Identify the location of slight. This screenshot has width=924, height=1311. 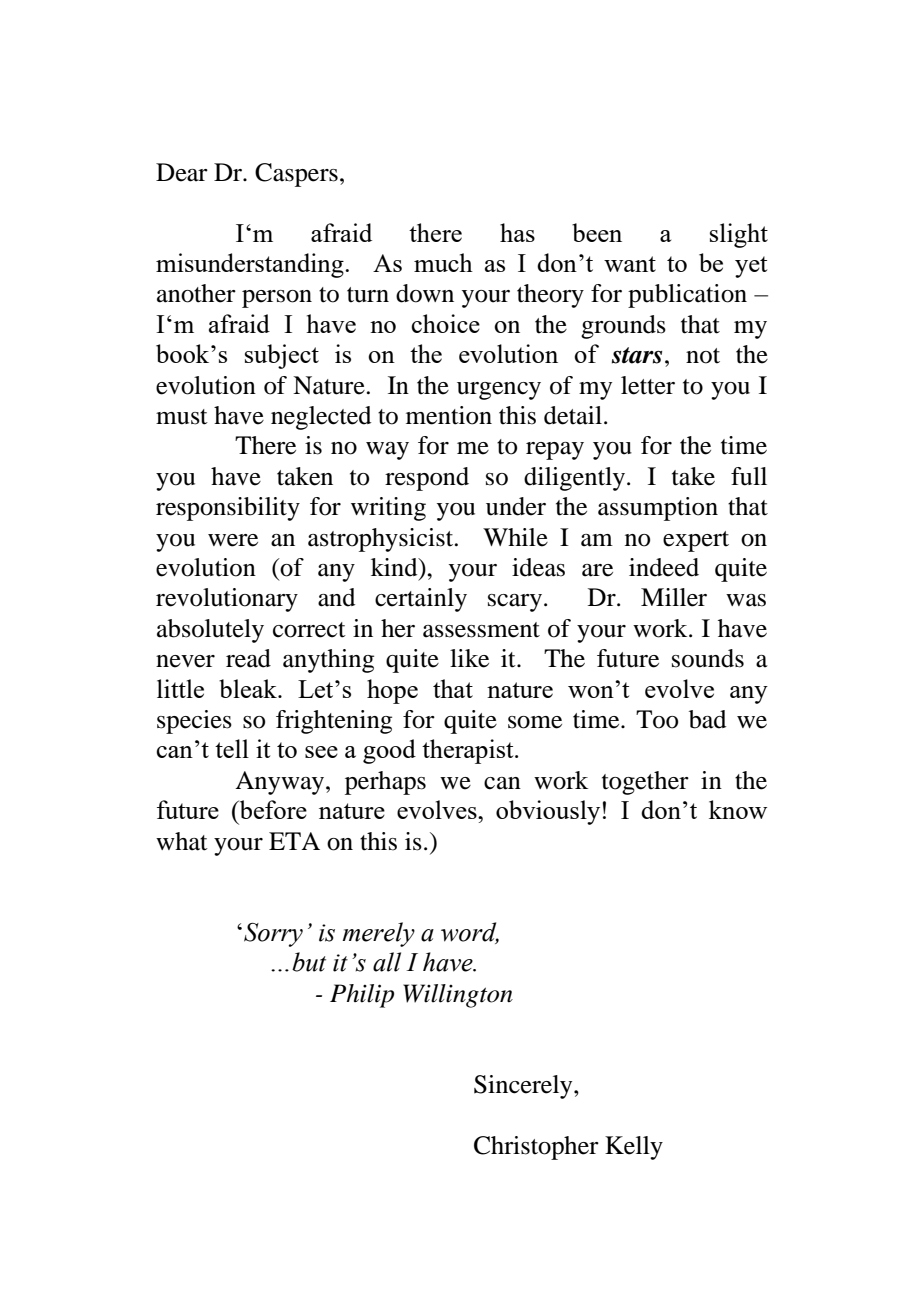
(739, 235).
